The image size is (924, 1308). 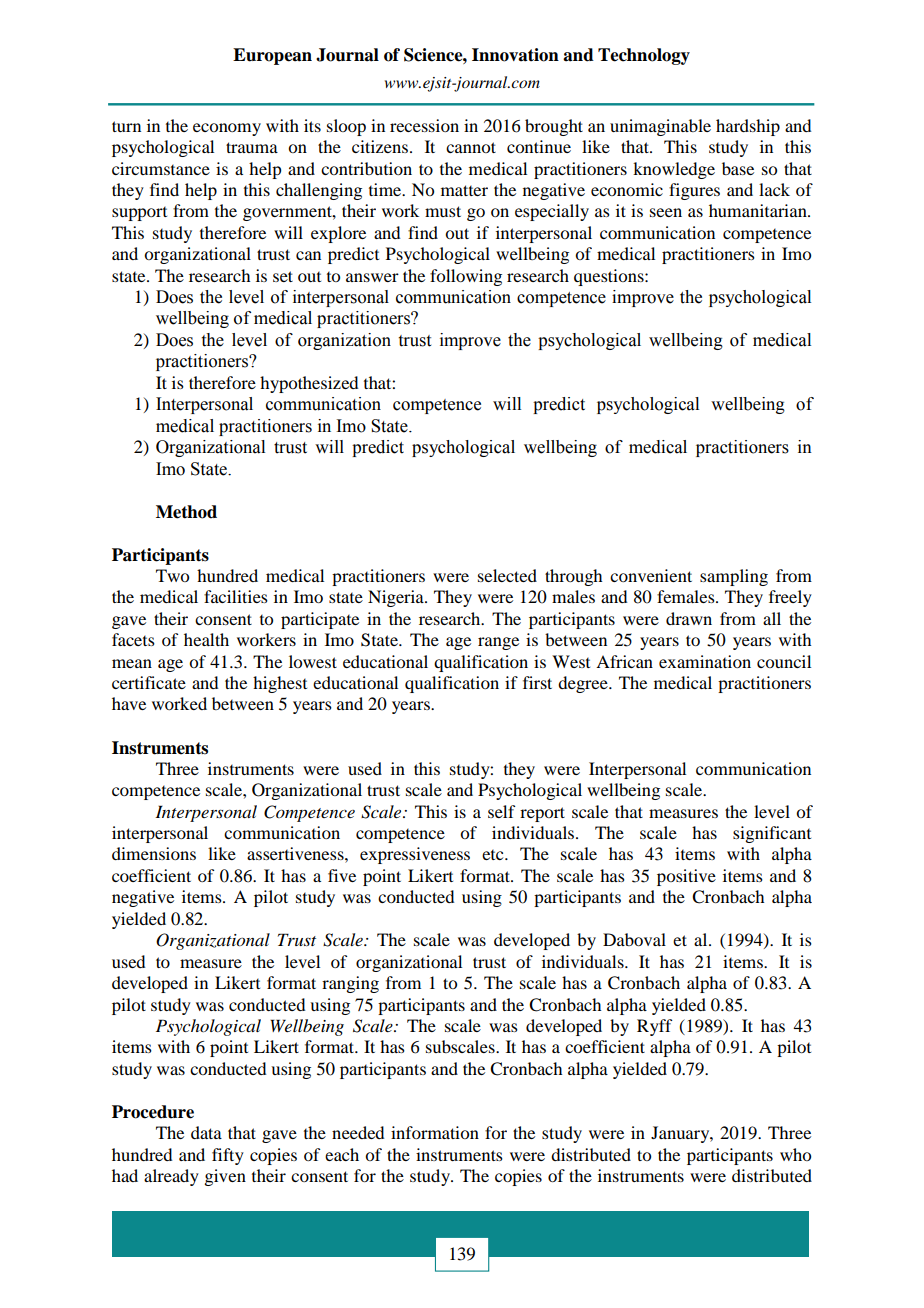 What do you see at coordinates (206, 639) in the page?
I see `health` at bounding box center [206, 639].
